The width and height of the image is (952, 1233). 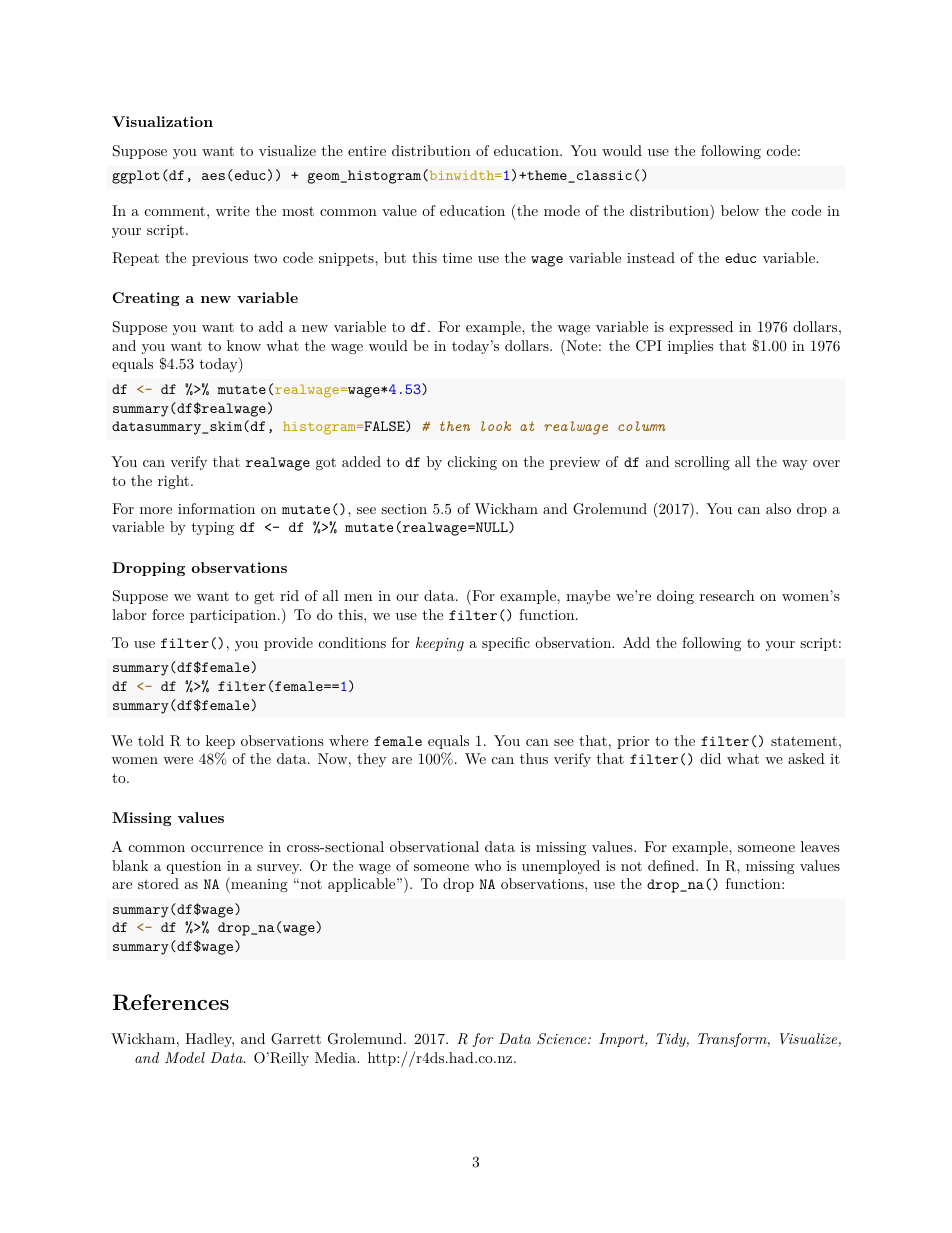 I want to click on Hadley, so click(x=209, y=1040).
